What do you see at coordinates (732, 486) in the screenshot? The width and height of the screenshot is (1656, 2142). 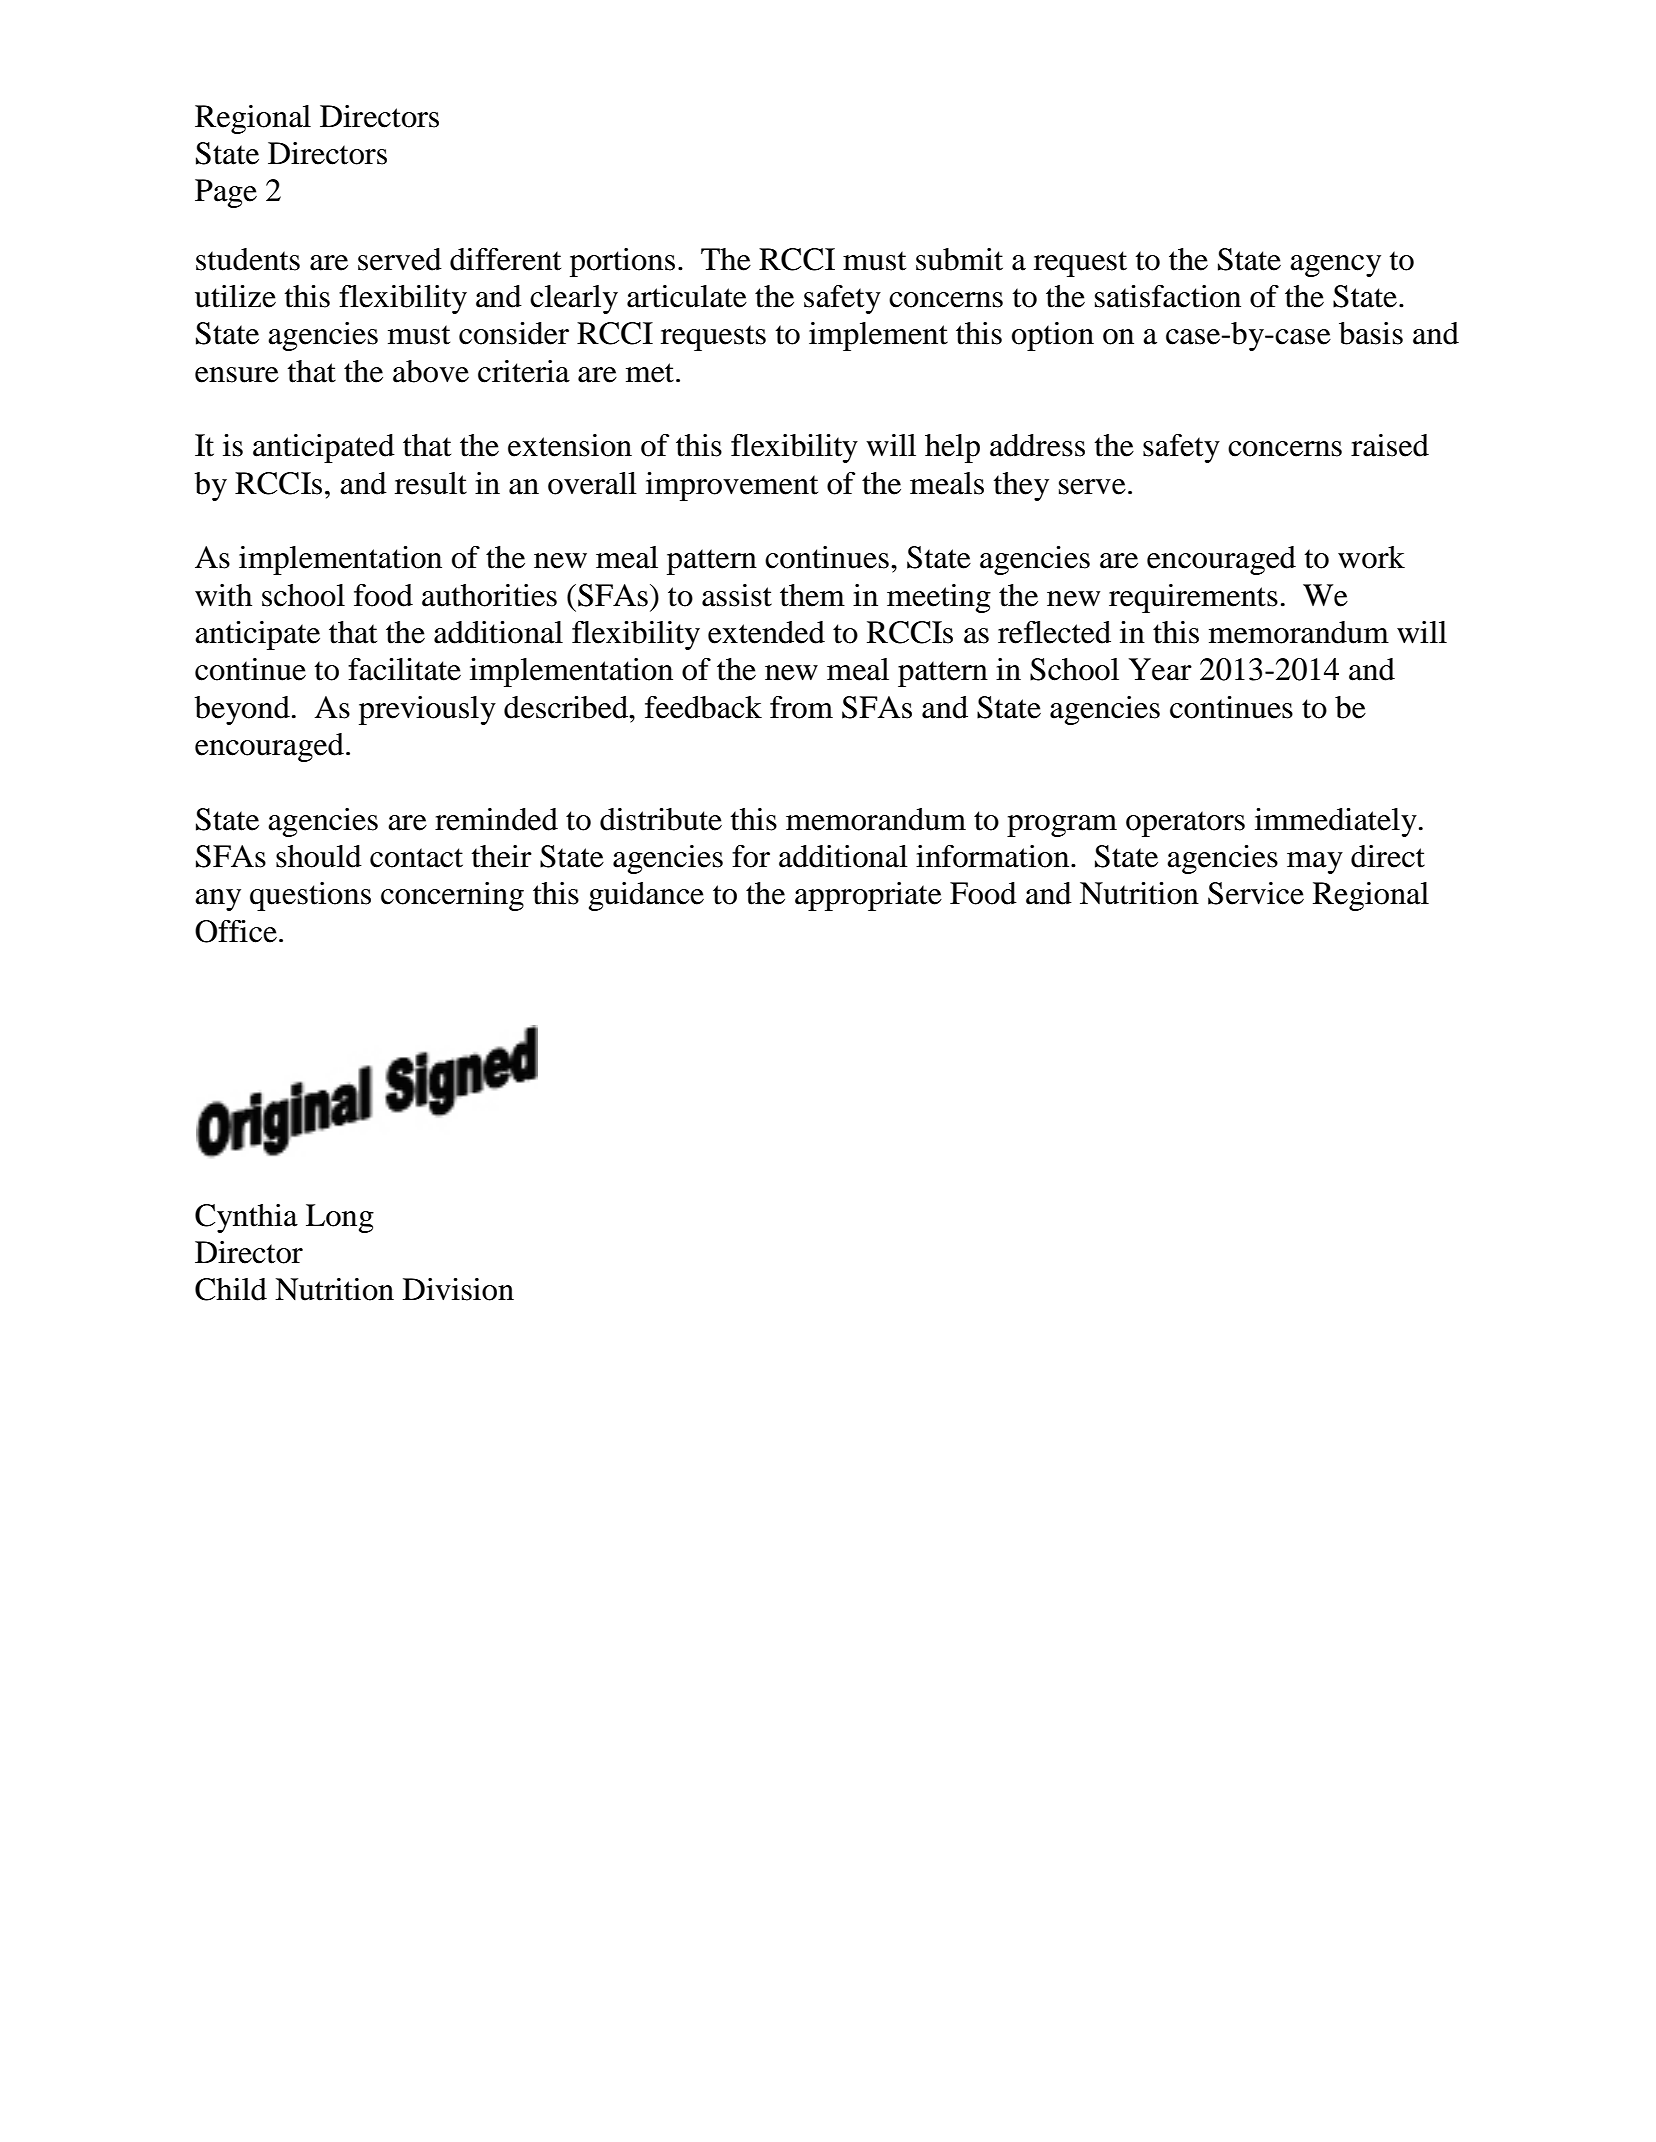 I see `improvement` at bounding box center [732, 486].
